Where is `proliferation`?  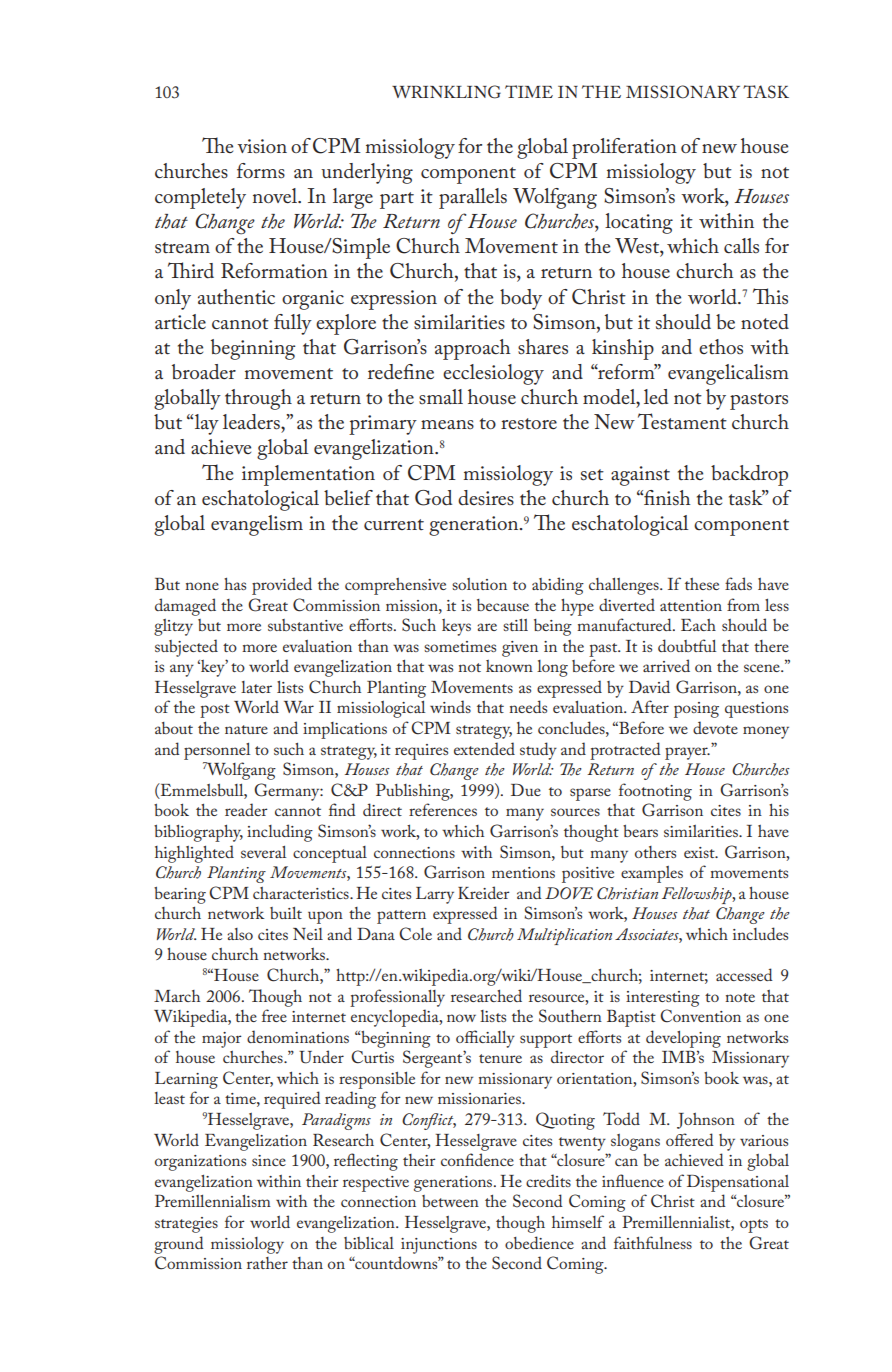
proliferation is located at coordinates (624, 148).
